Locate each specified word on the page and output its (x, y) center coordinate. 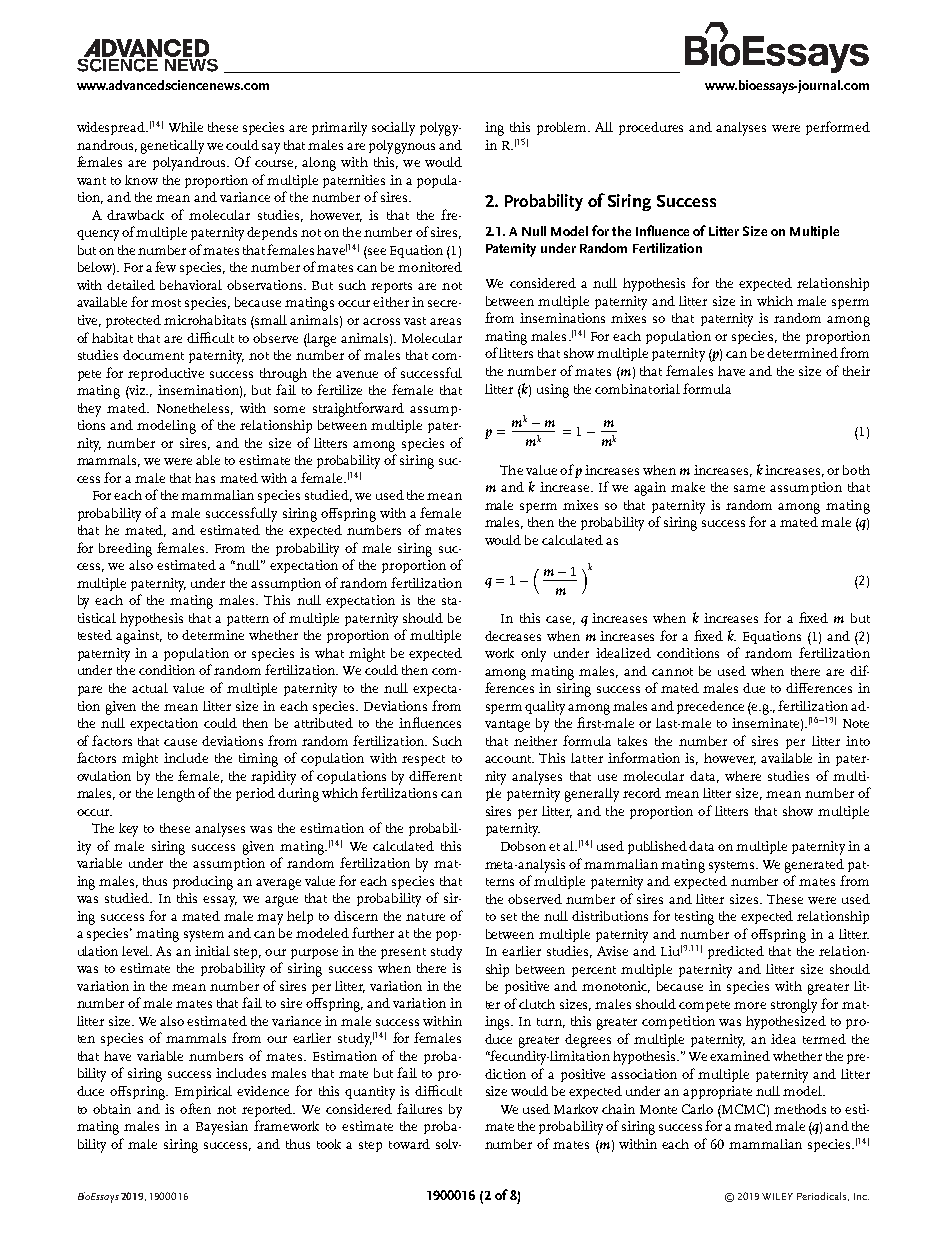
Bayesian (222, 1128)
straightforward (358, 409)
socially (393, 129)
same (749, 488)
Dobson (523, 846)
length (176, 795)
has (205, 478)
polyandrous (190, 164)
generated (814, 866)
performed (838, 128)
